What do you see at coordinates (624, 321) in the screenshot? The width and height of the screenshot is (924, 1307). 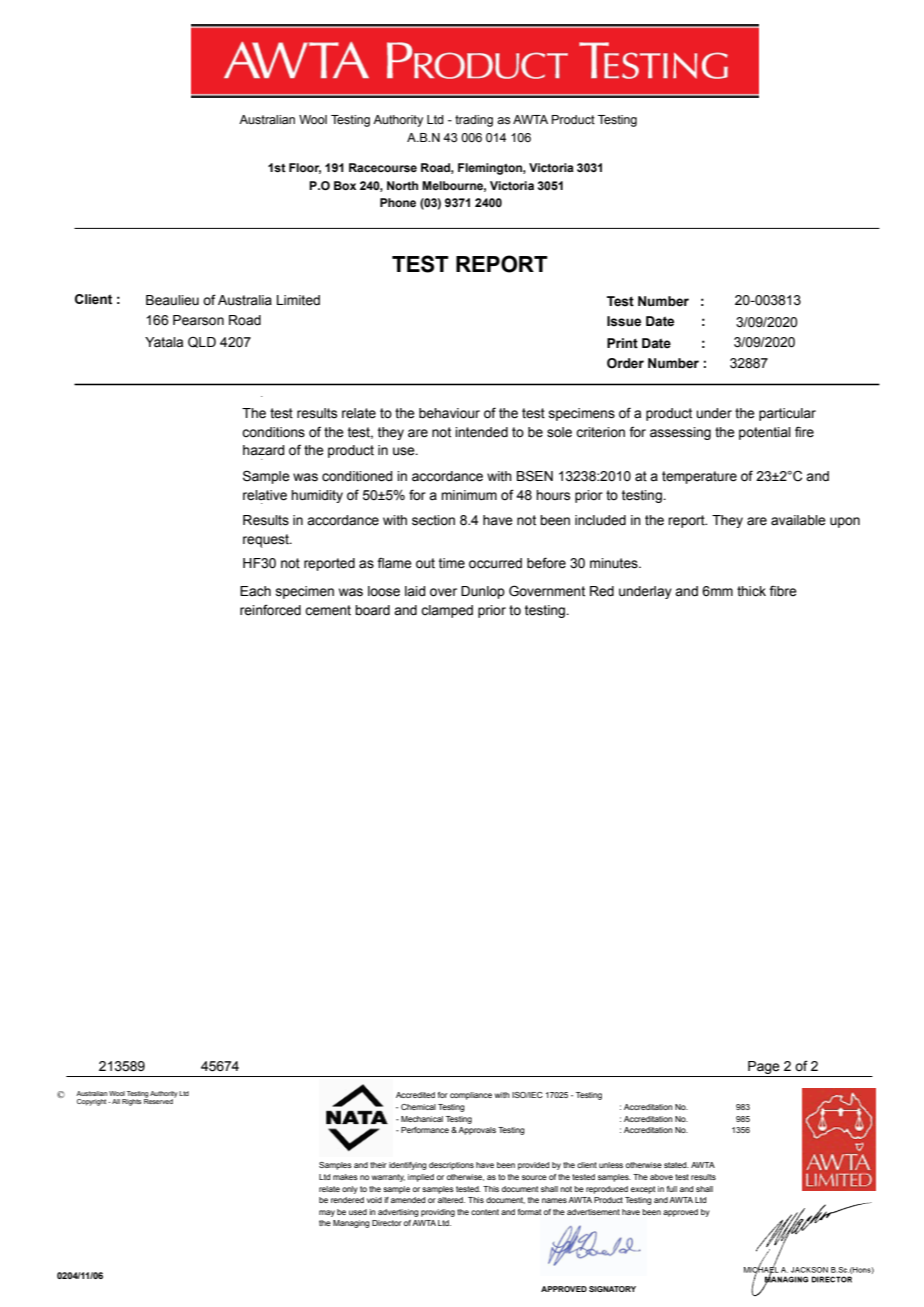 I see `Issue` at bounding box center [624, 321].
